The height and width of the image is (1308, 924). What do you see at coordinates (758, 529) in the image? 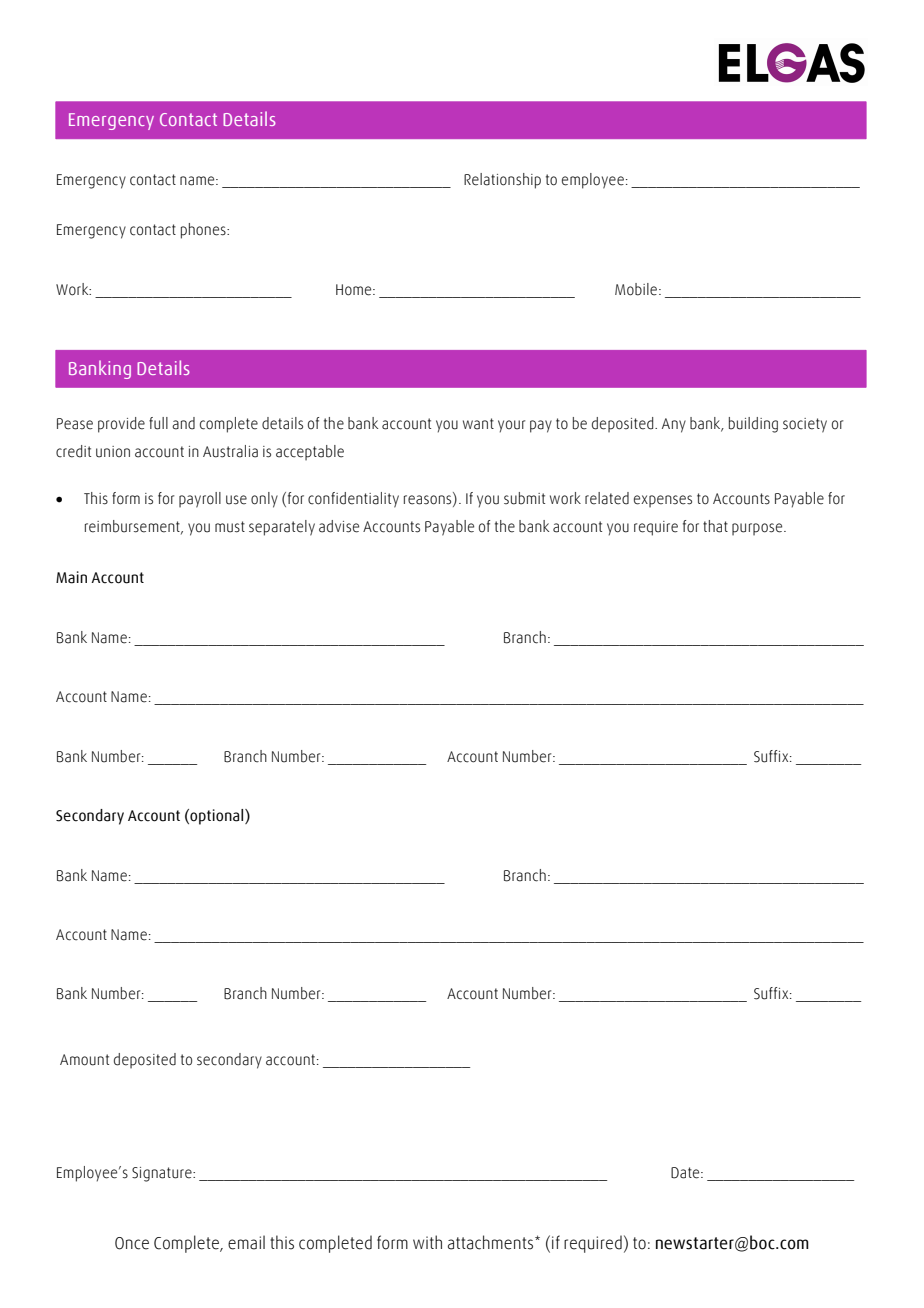
I see `purpose` at bounding box center [758, 529].
